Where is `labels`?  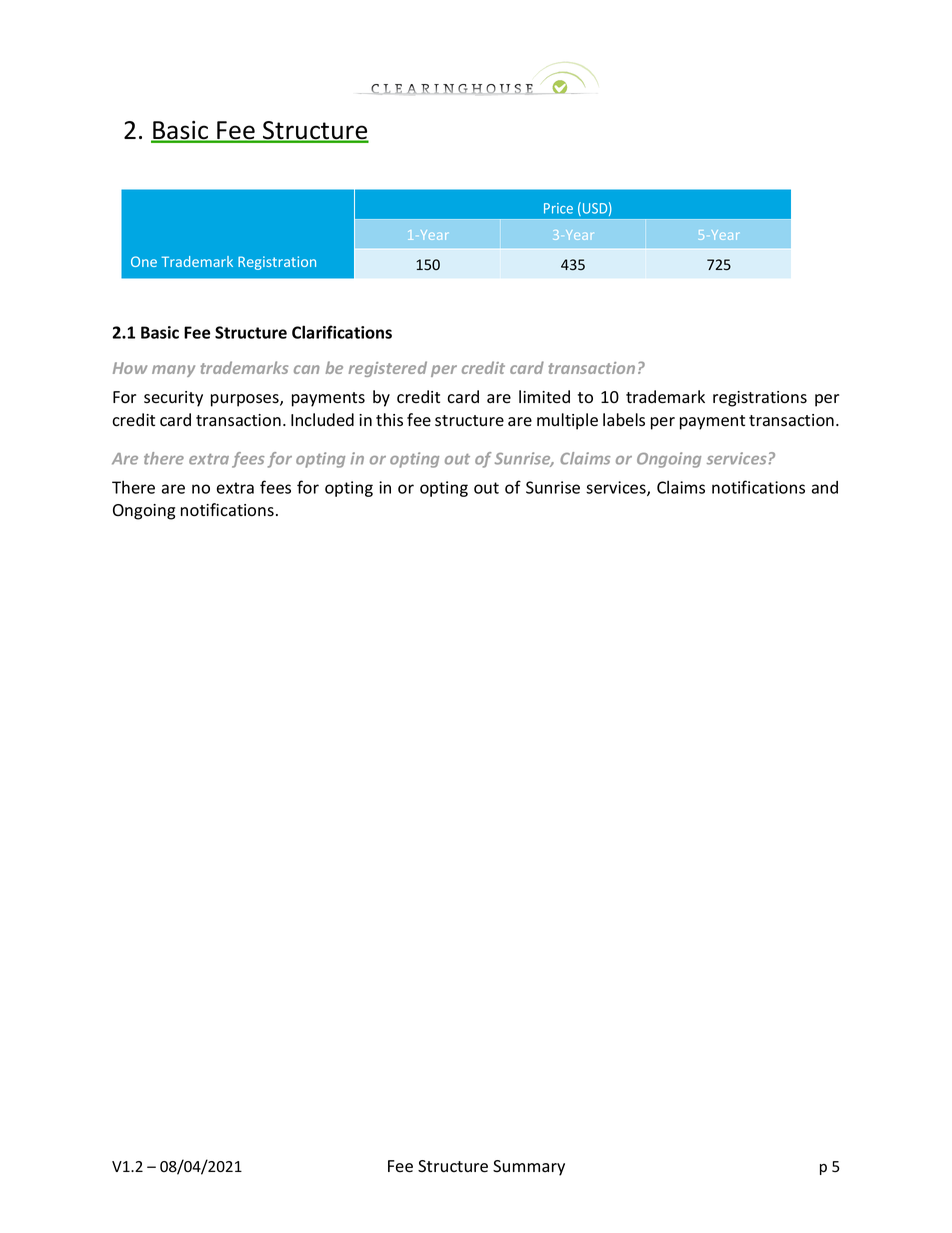 labels is located at coordinates (624, 420).
